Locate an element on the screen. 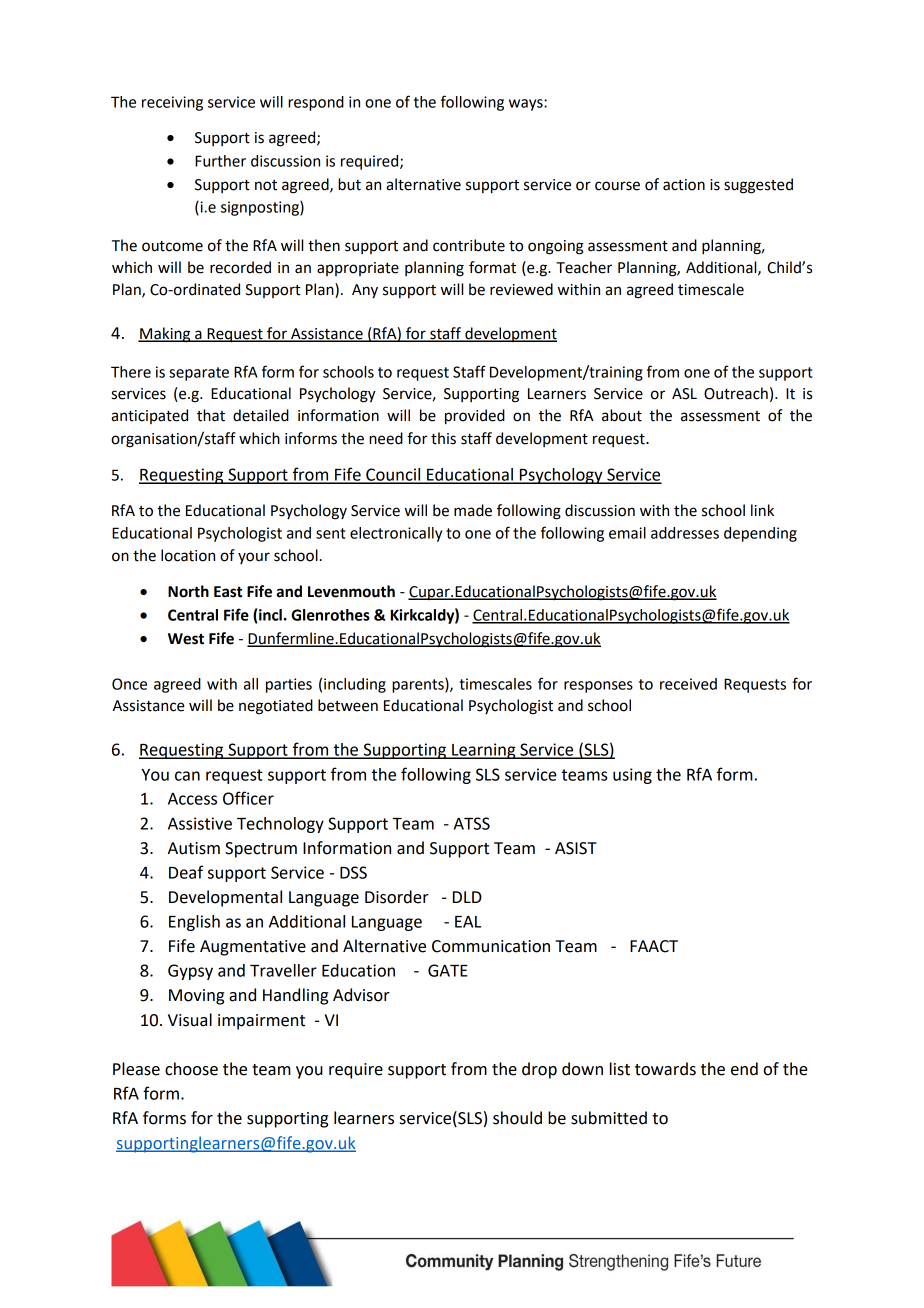 This screenshot has height=1308, width=924. ways is located at coordinates (527, 105).
